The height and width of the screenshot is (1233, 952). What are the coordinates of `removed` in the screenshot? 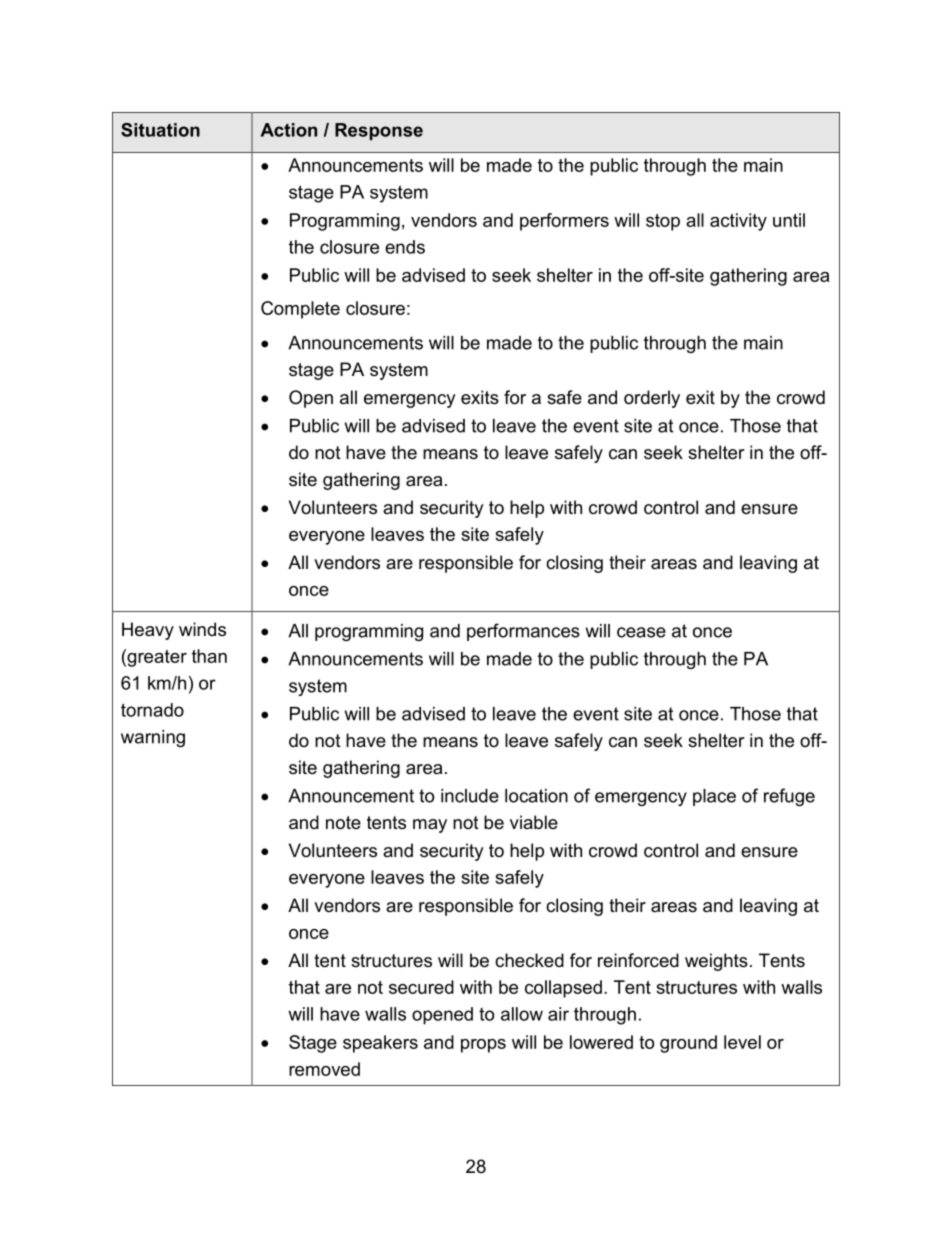 It's located at (324, 1069).
